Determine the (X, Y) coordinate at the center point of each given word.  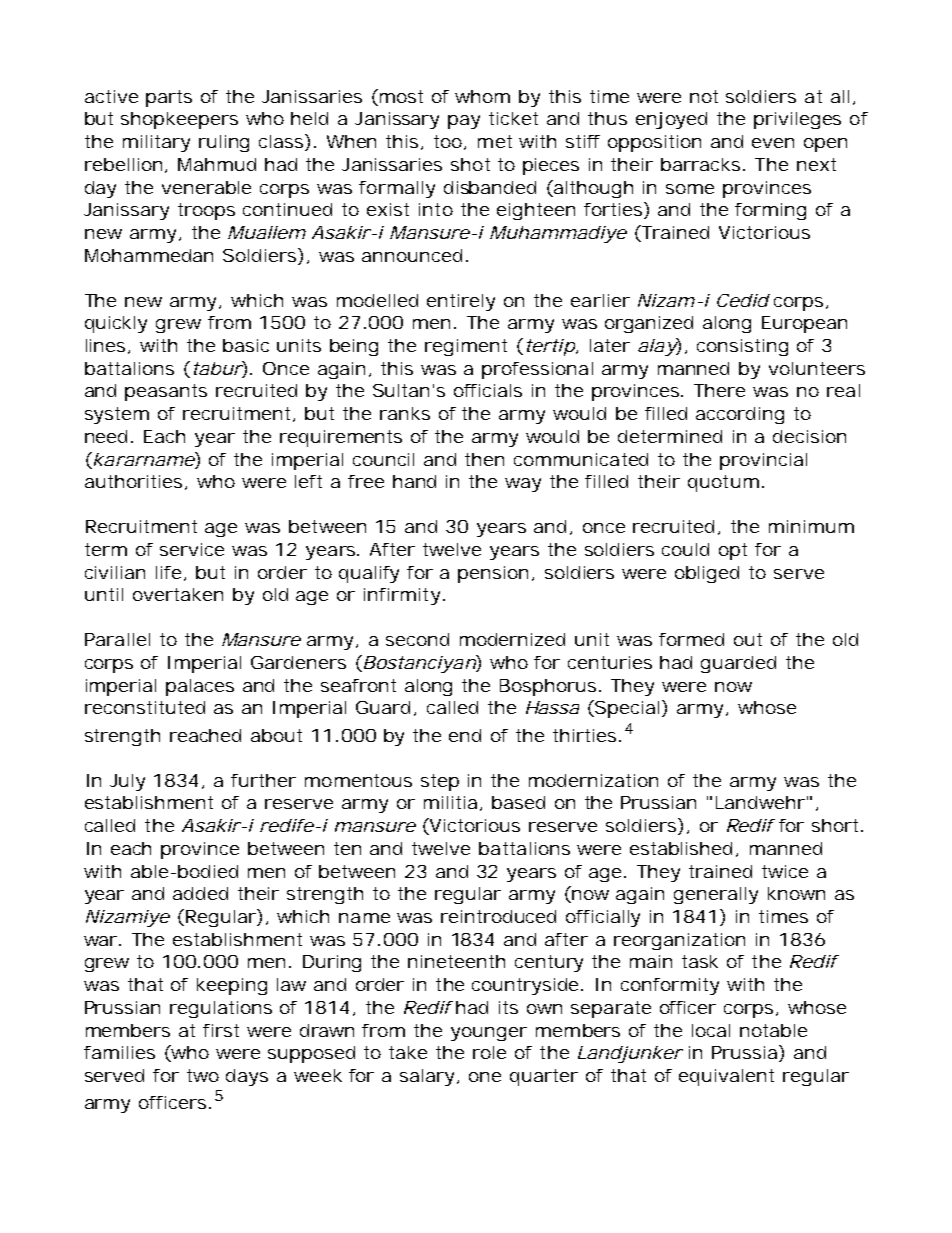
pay (464, 122)
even (773, 143)
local (711, 1030)
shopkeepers (179, 120)
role (489, 1052)
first (221, 1030)
